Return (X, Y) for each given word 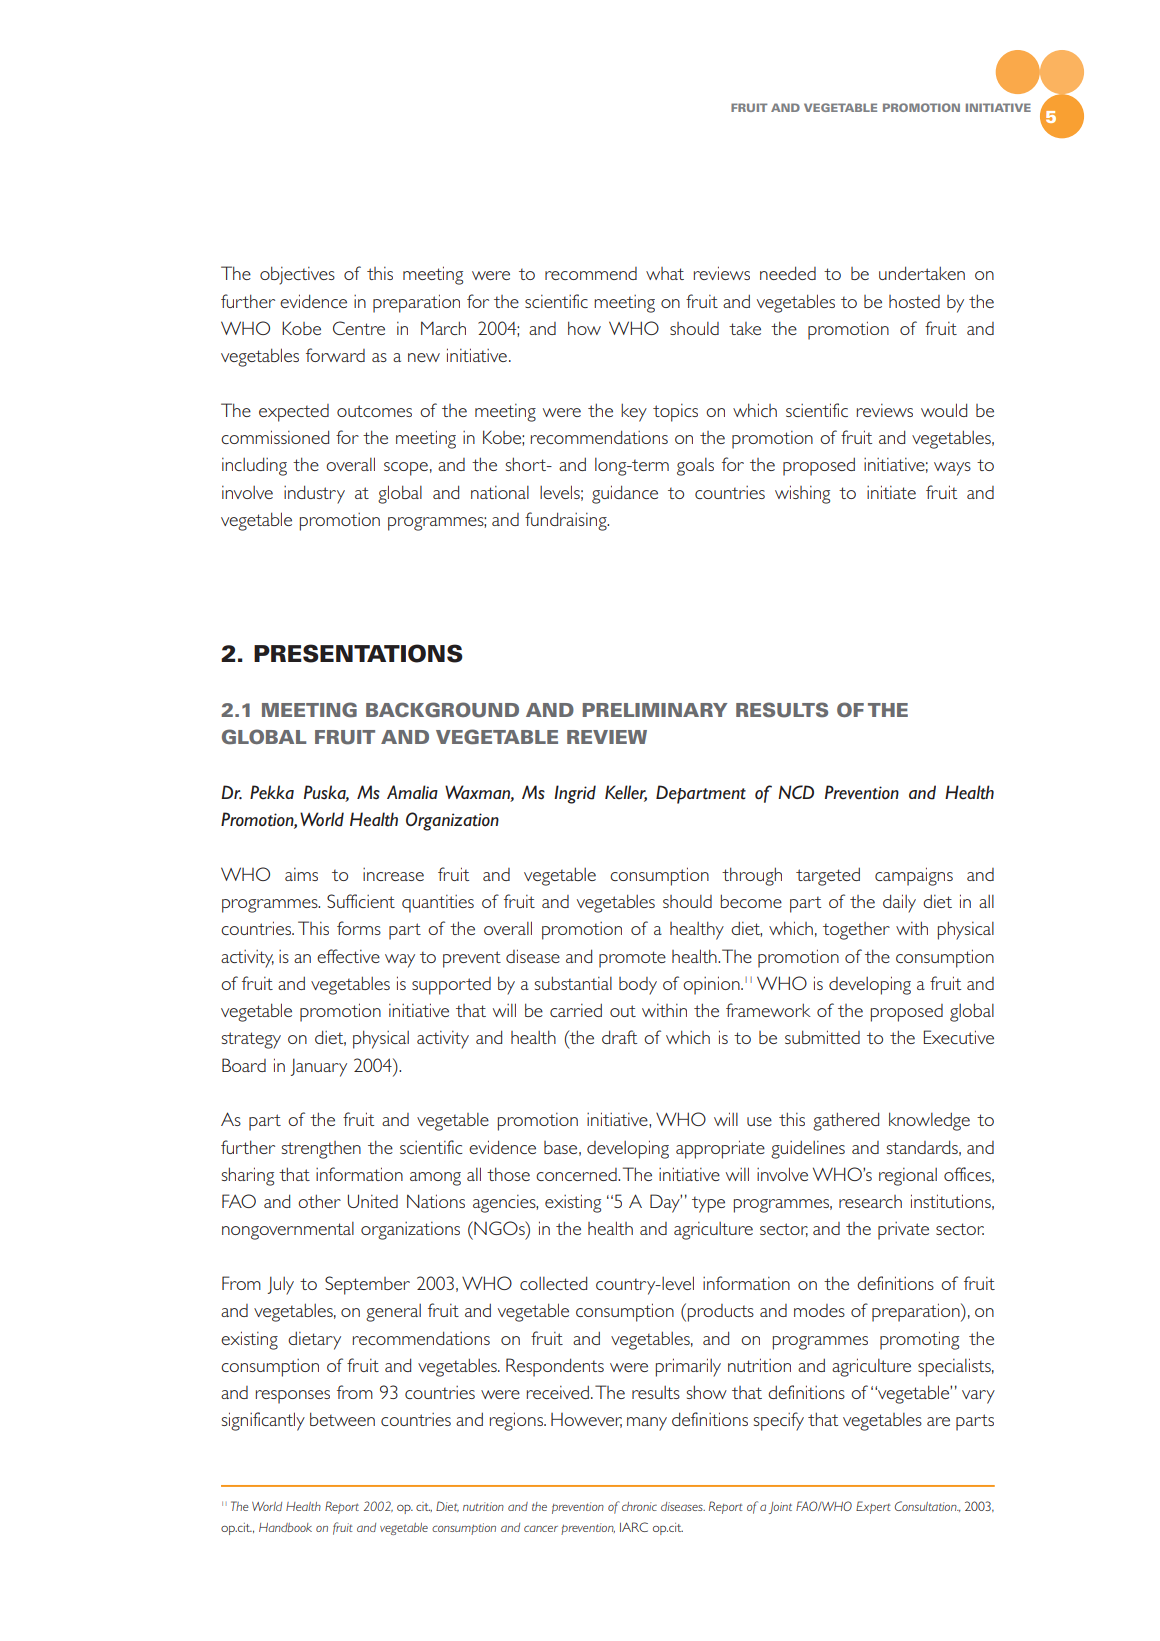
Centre (359, 328)
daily (899, 903)
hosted (914, 301)
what (665, 273)
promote (632, 959)
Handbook (285, 1527)
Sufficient (361, 901)
